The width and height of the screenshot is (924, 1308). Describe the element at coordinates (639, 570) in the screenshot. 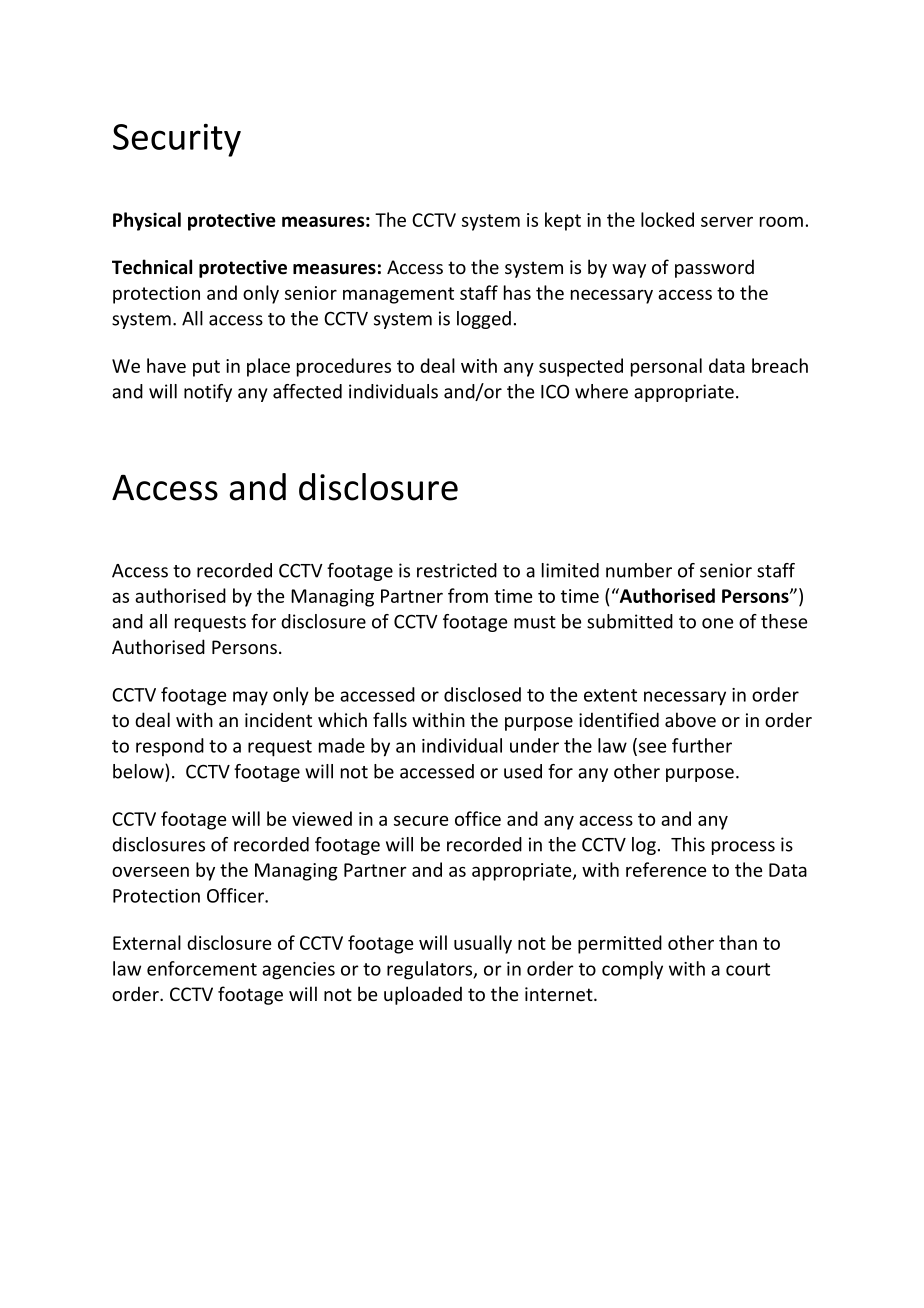

I see `number` at that location.
